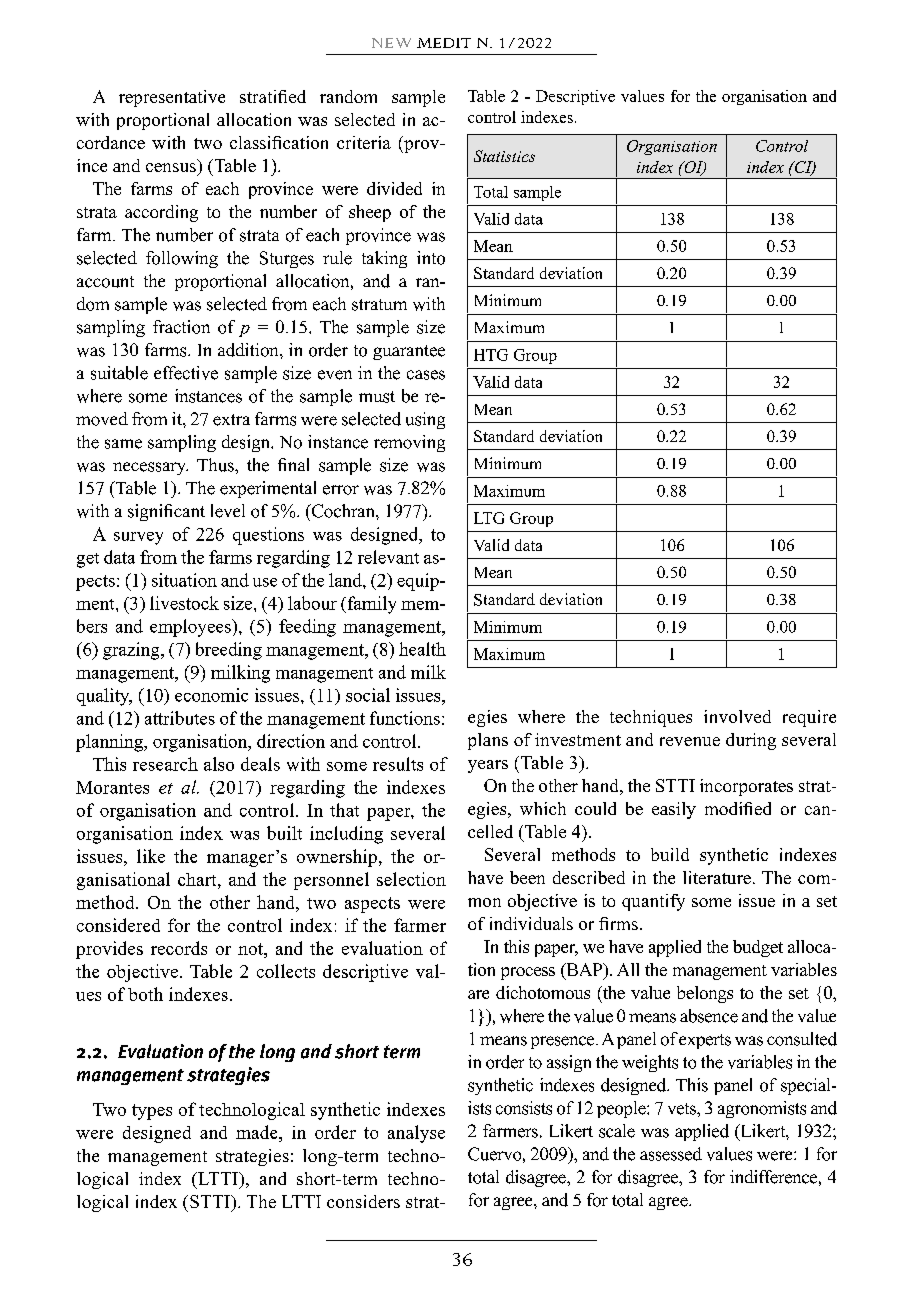 This image has height=1305, width=924. What do you see at coordinates (737, 716) in the image?
I see `involved` at bounding box center [737, 716].
